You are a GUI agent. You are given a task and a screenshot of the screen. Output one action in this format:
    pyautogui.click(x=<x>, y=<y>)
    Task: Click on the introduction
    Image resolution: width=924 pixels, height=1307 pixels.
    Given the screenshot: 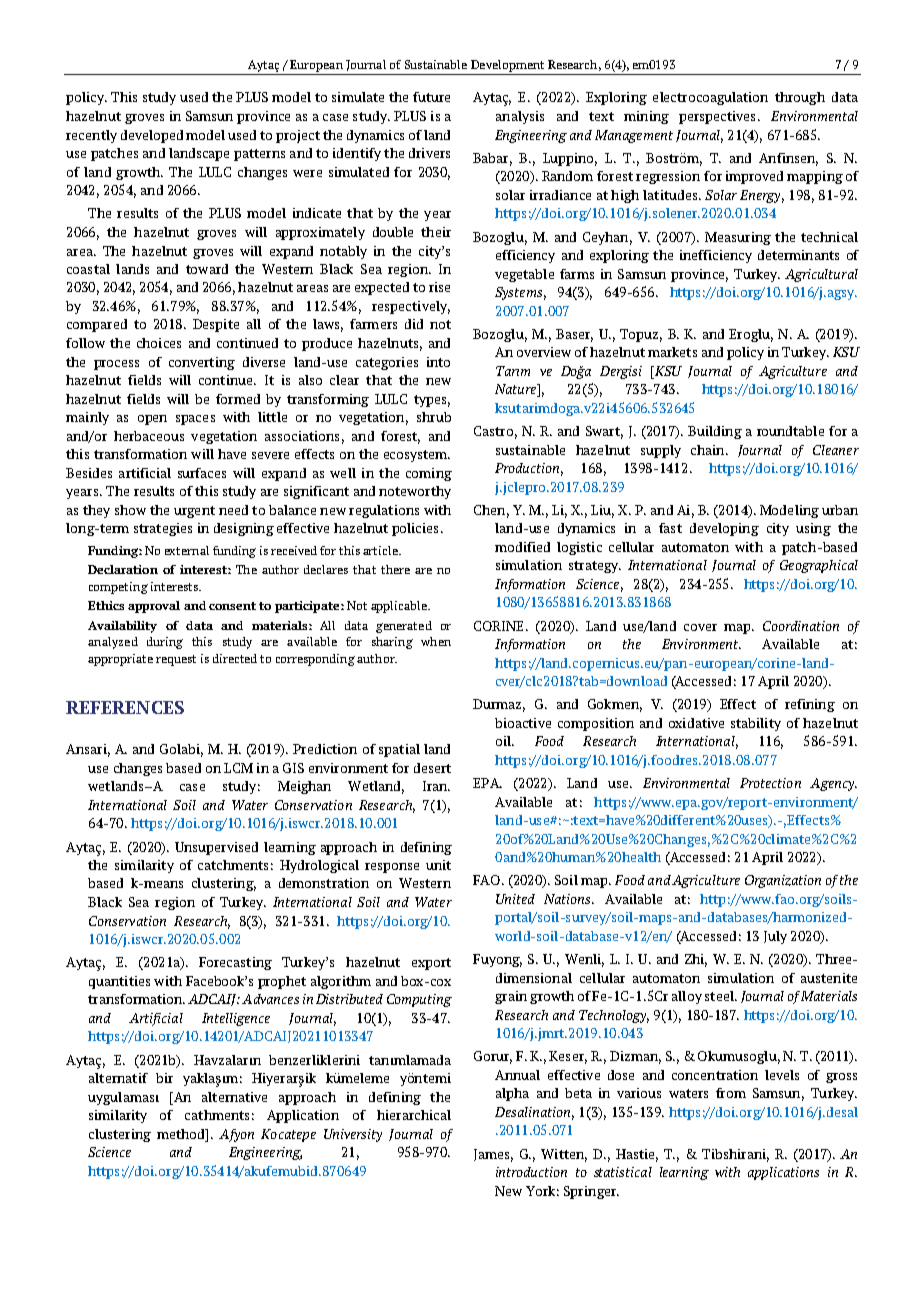 What is the action you would take?
    pyautogui.click(x=531, y=1172)
